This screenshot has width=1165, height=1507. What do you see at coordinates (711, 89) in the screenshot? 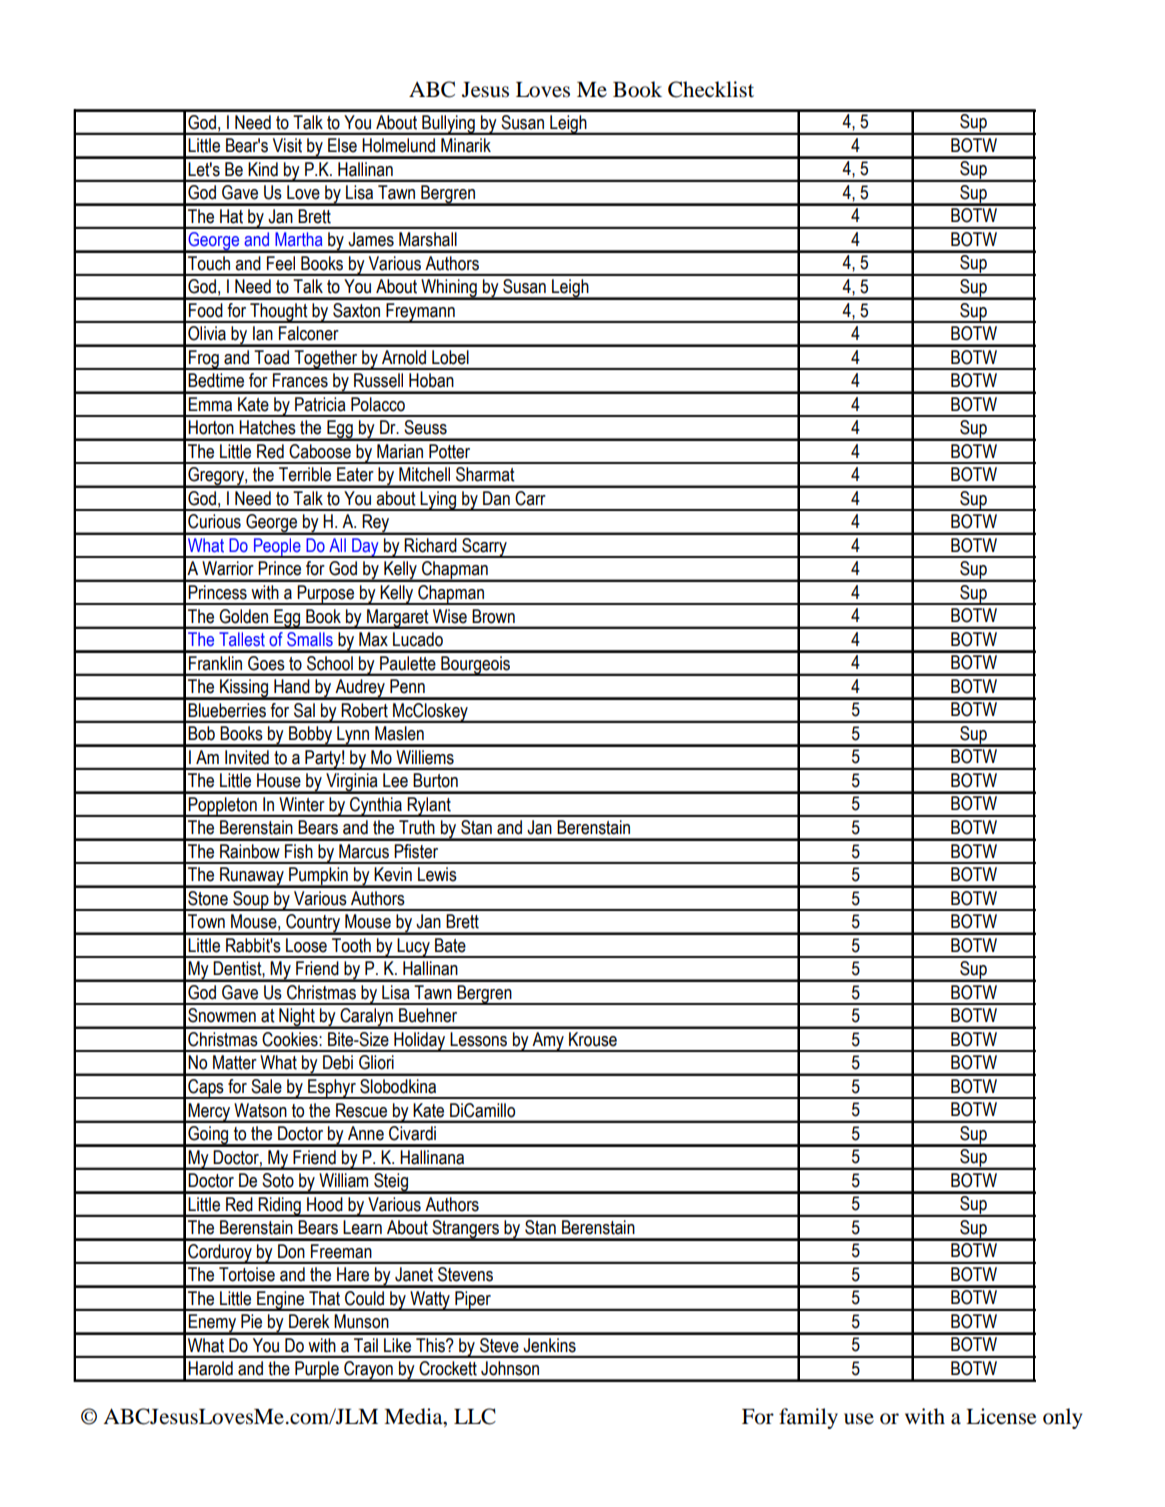
I see `Checklist` at bounding box center [711, 89].
